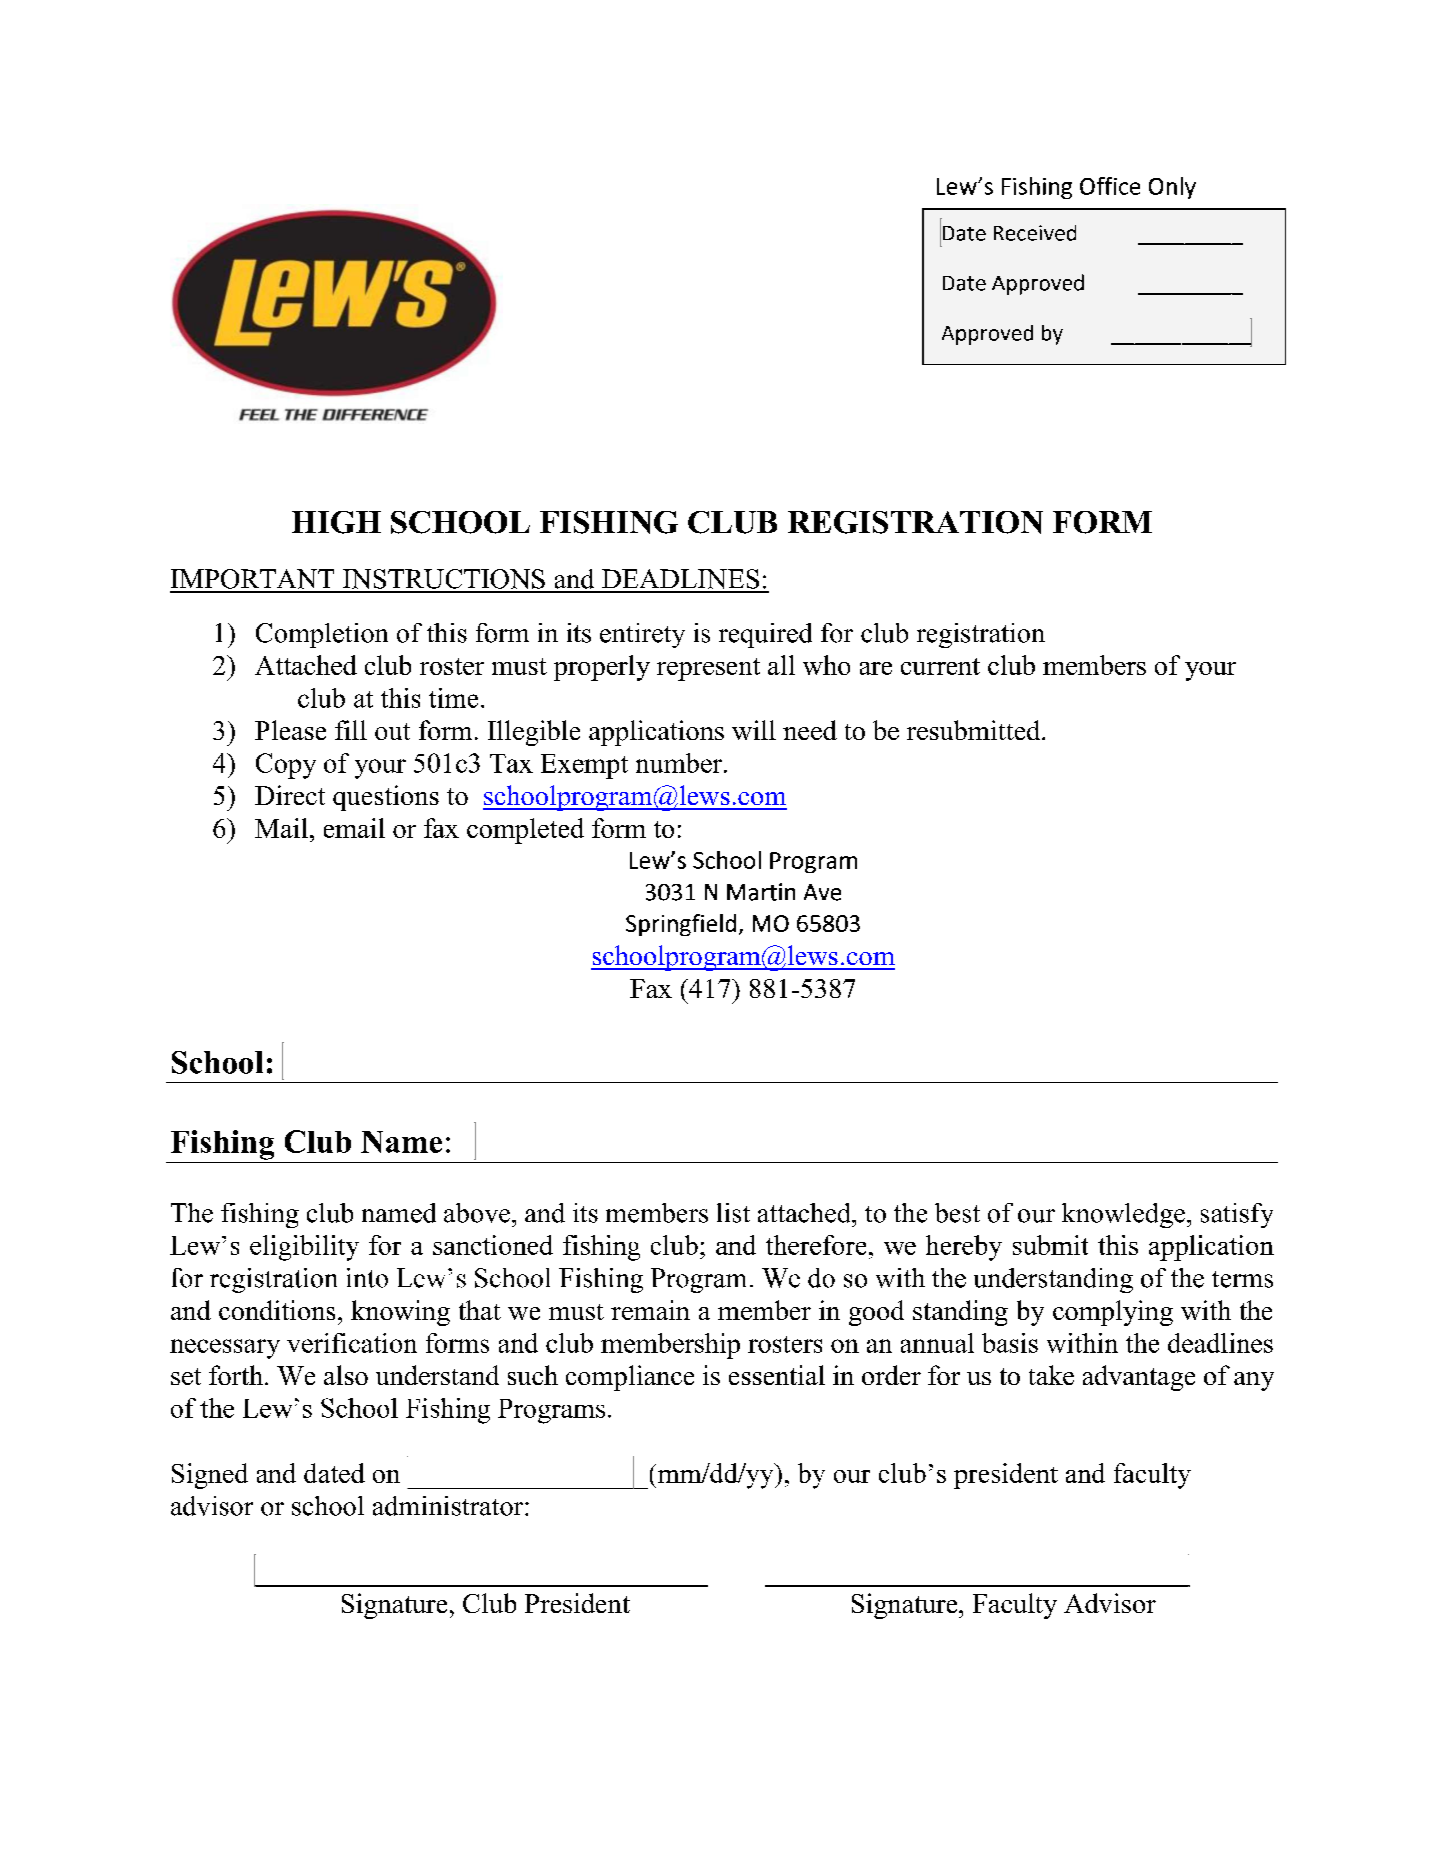 The image size is (1444, 1869). I want to click on required, so click(765, 635).
